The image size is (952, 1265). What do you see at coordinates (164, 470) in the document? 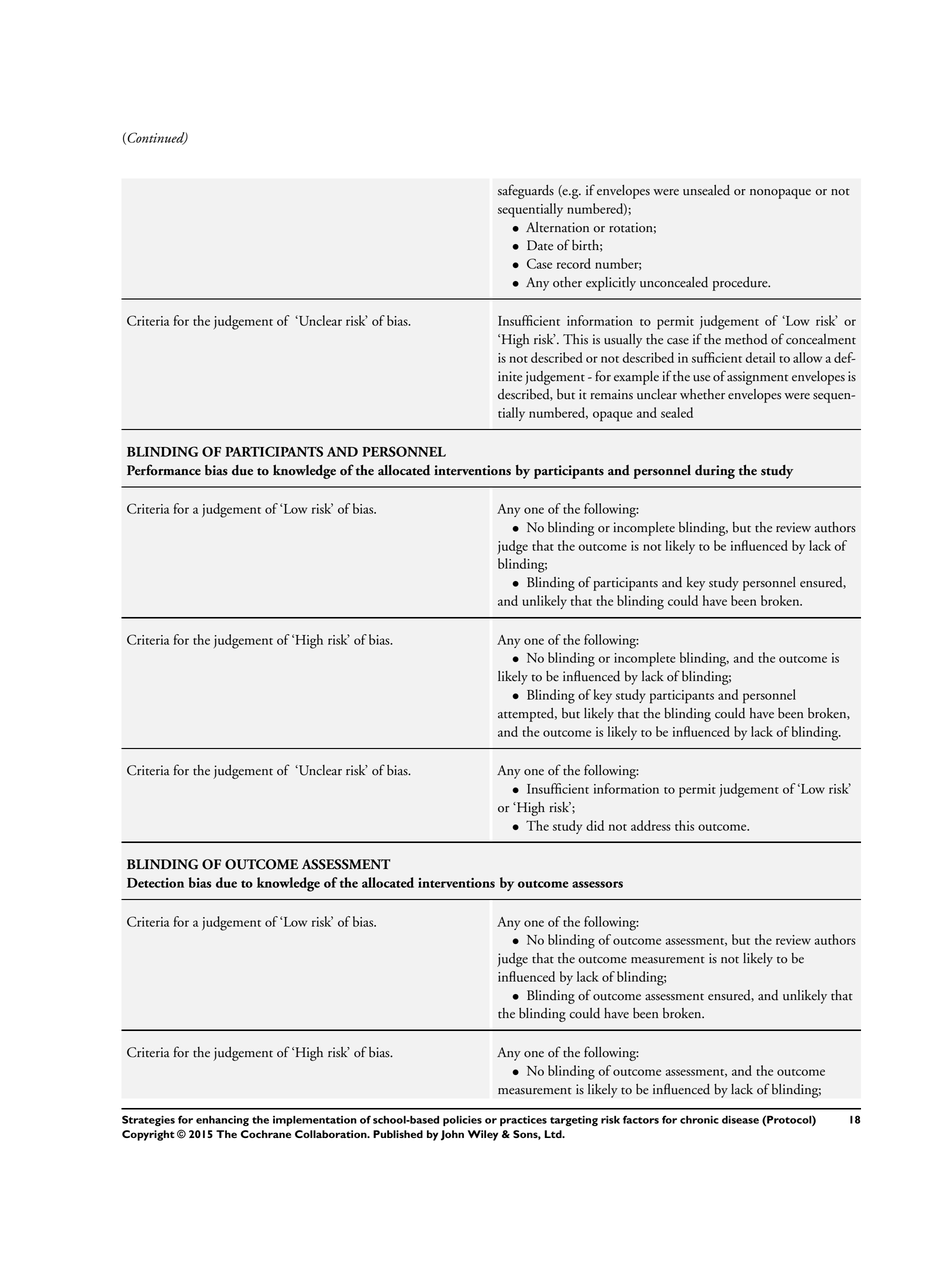
I see `Performance` at bounding box center [164, 470].
